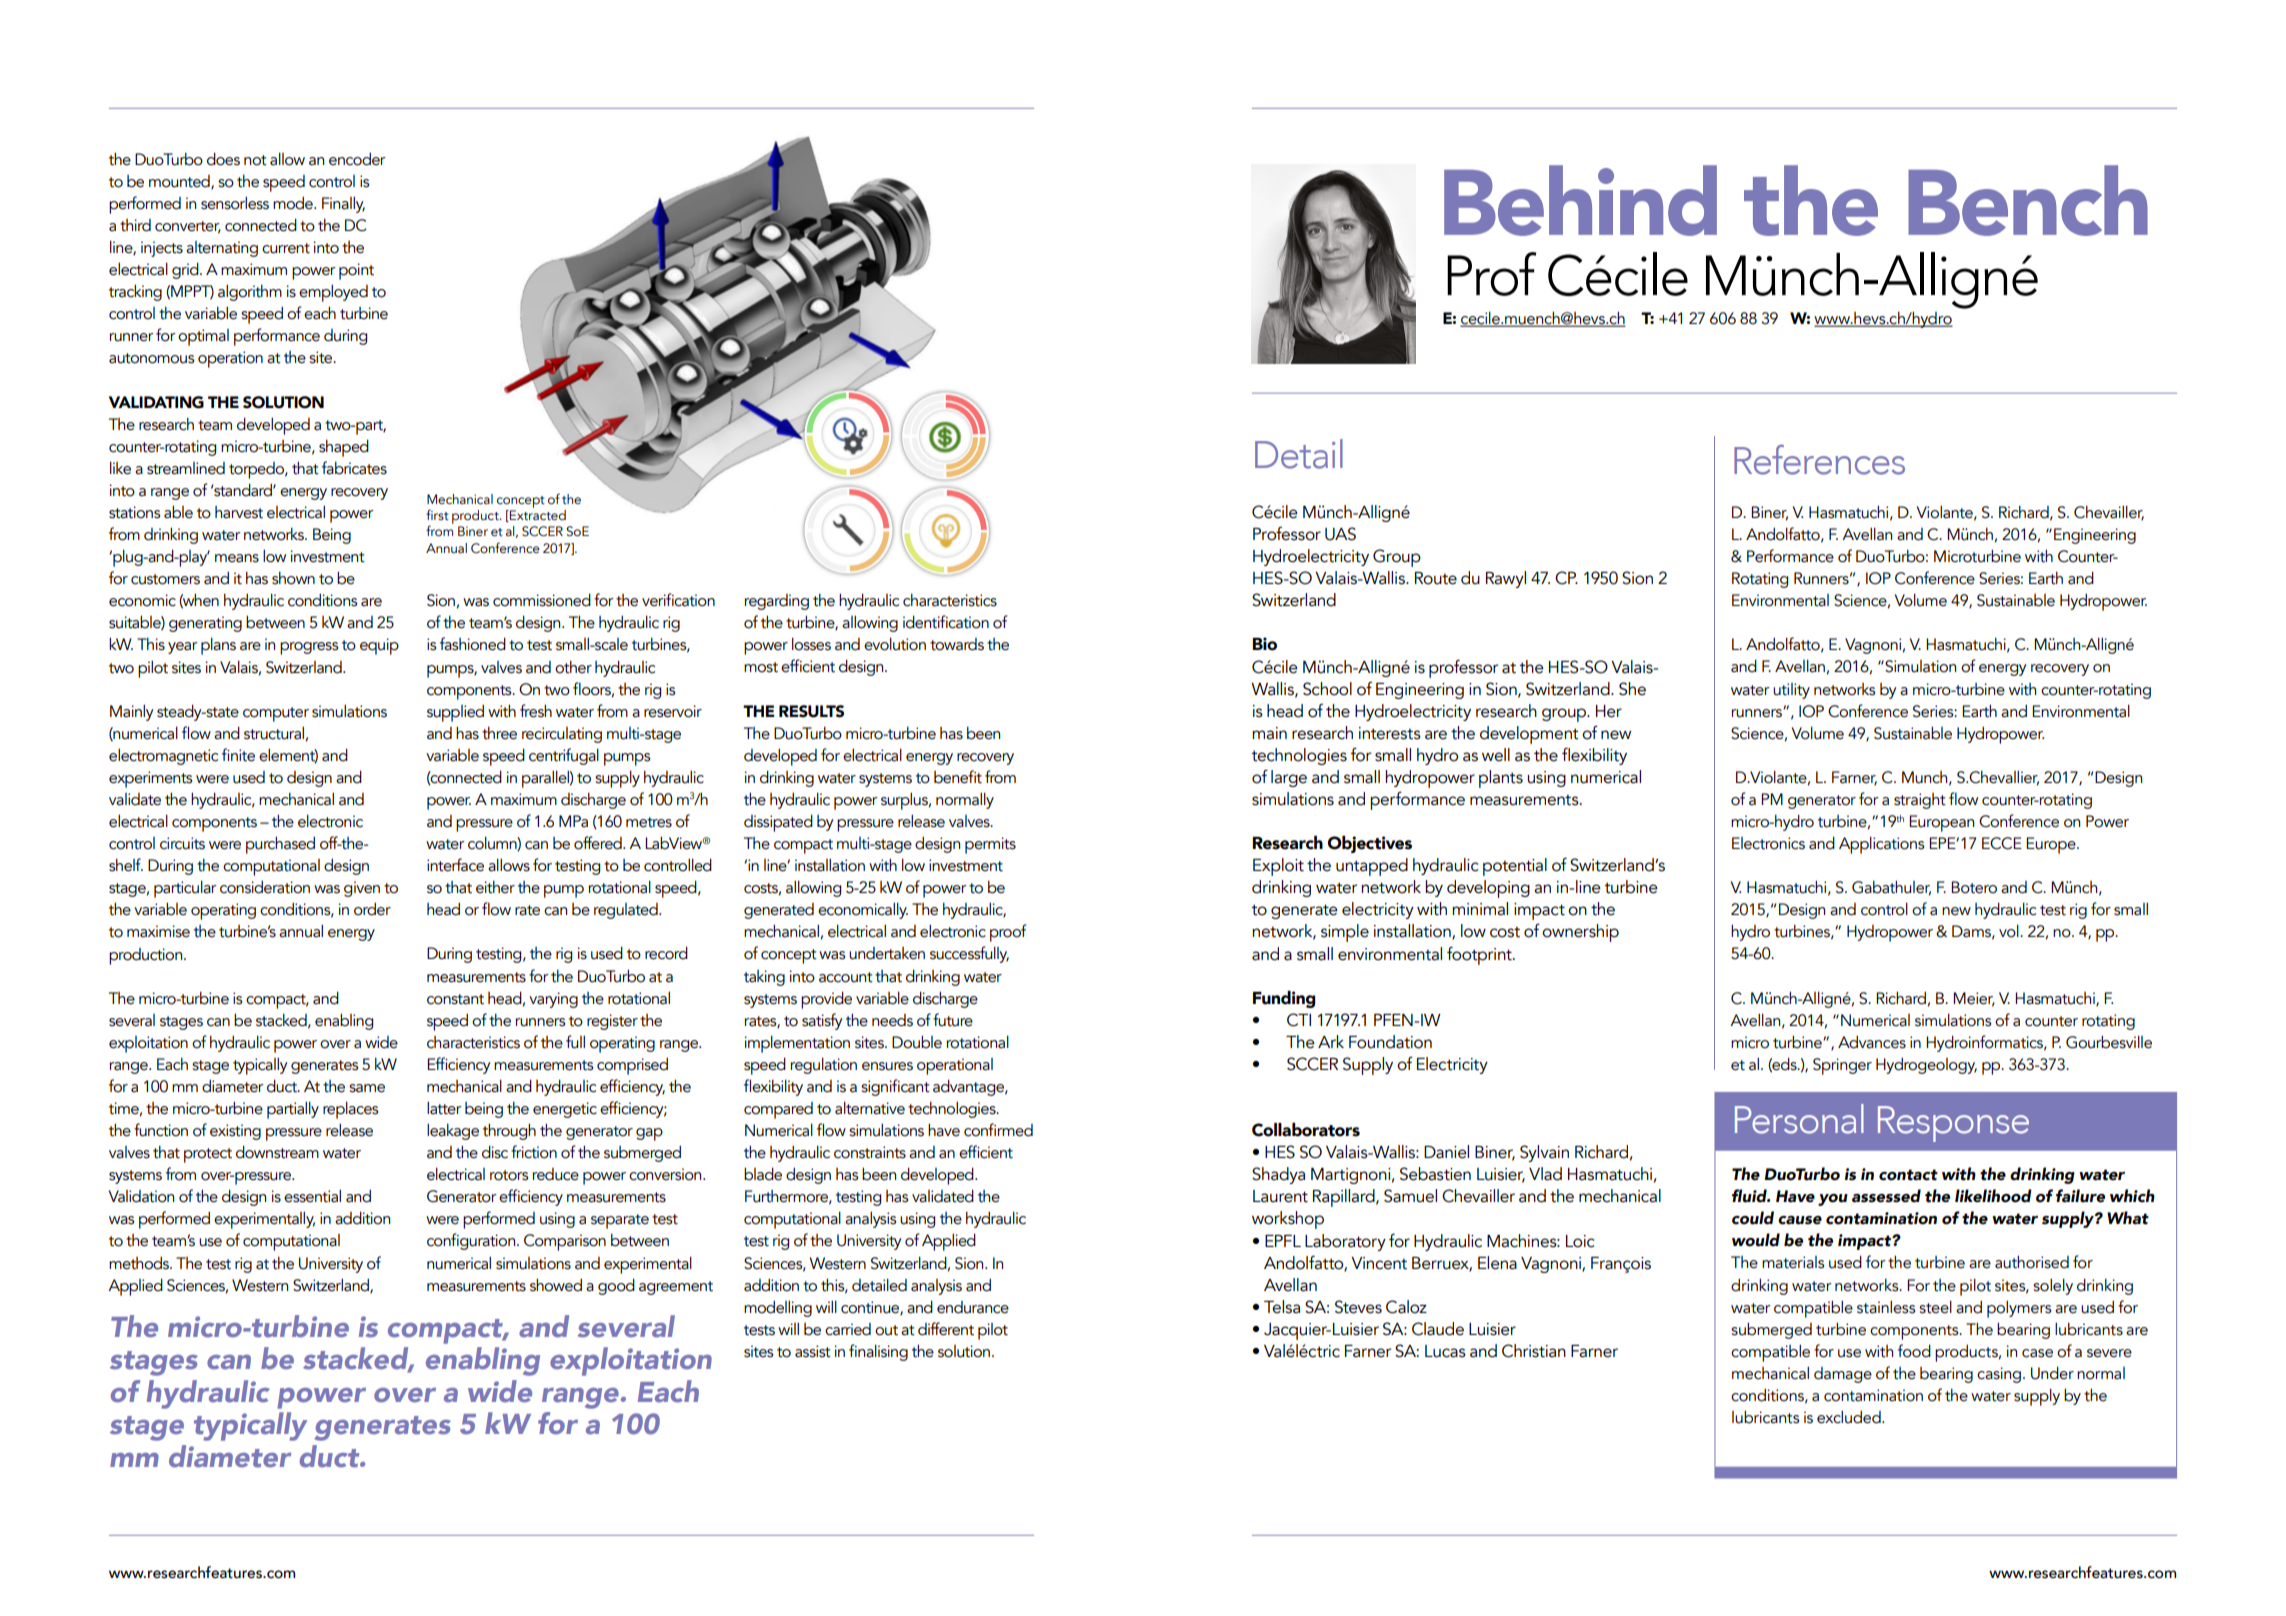 This page has width=2286, height=1616. What do you see at coordinates (1289, 778) in the page?
I see `large` at bounding box center [1289, 778].
